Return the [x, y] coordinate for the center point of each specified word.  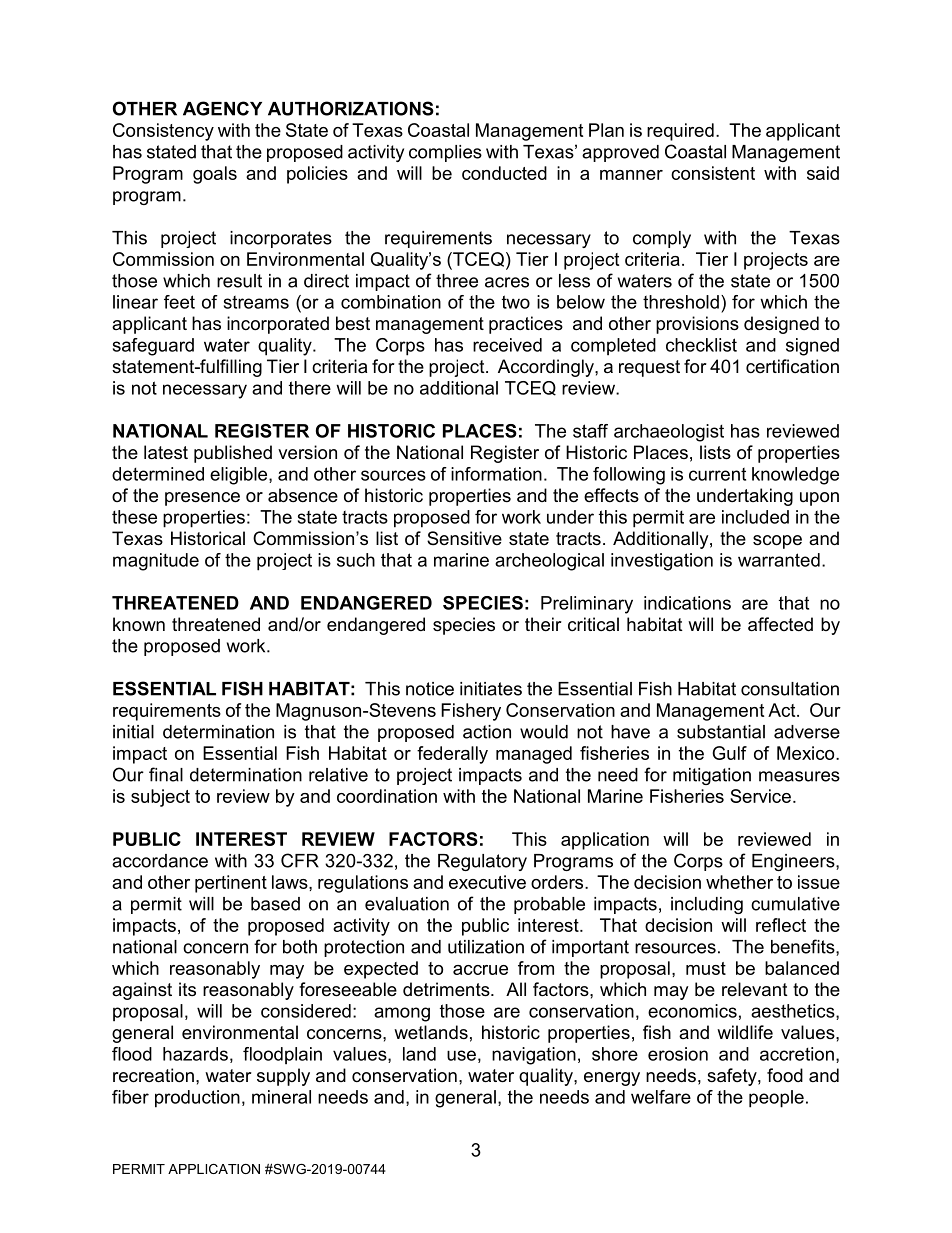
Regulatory [482, 862]
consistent [713, 173]
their [543, 624]
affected [780, 624]
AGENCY [222, 108]
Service [760, 796]
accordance [160, 861]
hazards [195, 1054]
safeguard [153, 347]
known [139, 624]
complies [445, 153]
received [507, 345]
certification [792, 366]
